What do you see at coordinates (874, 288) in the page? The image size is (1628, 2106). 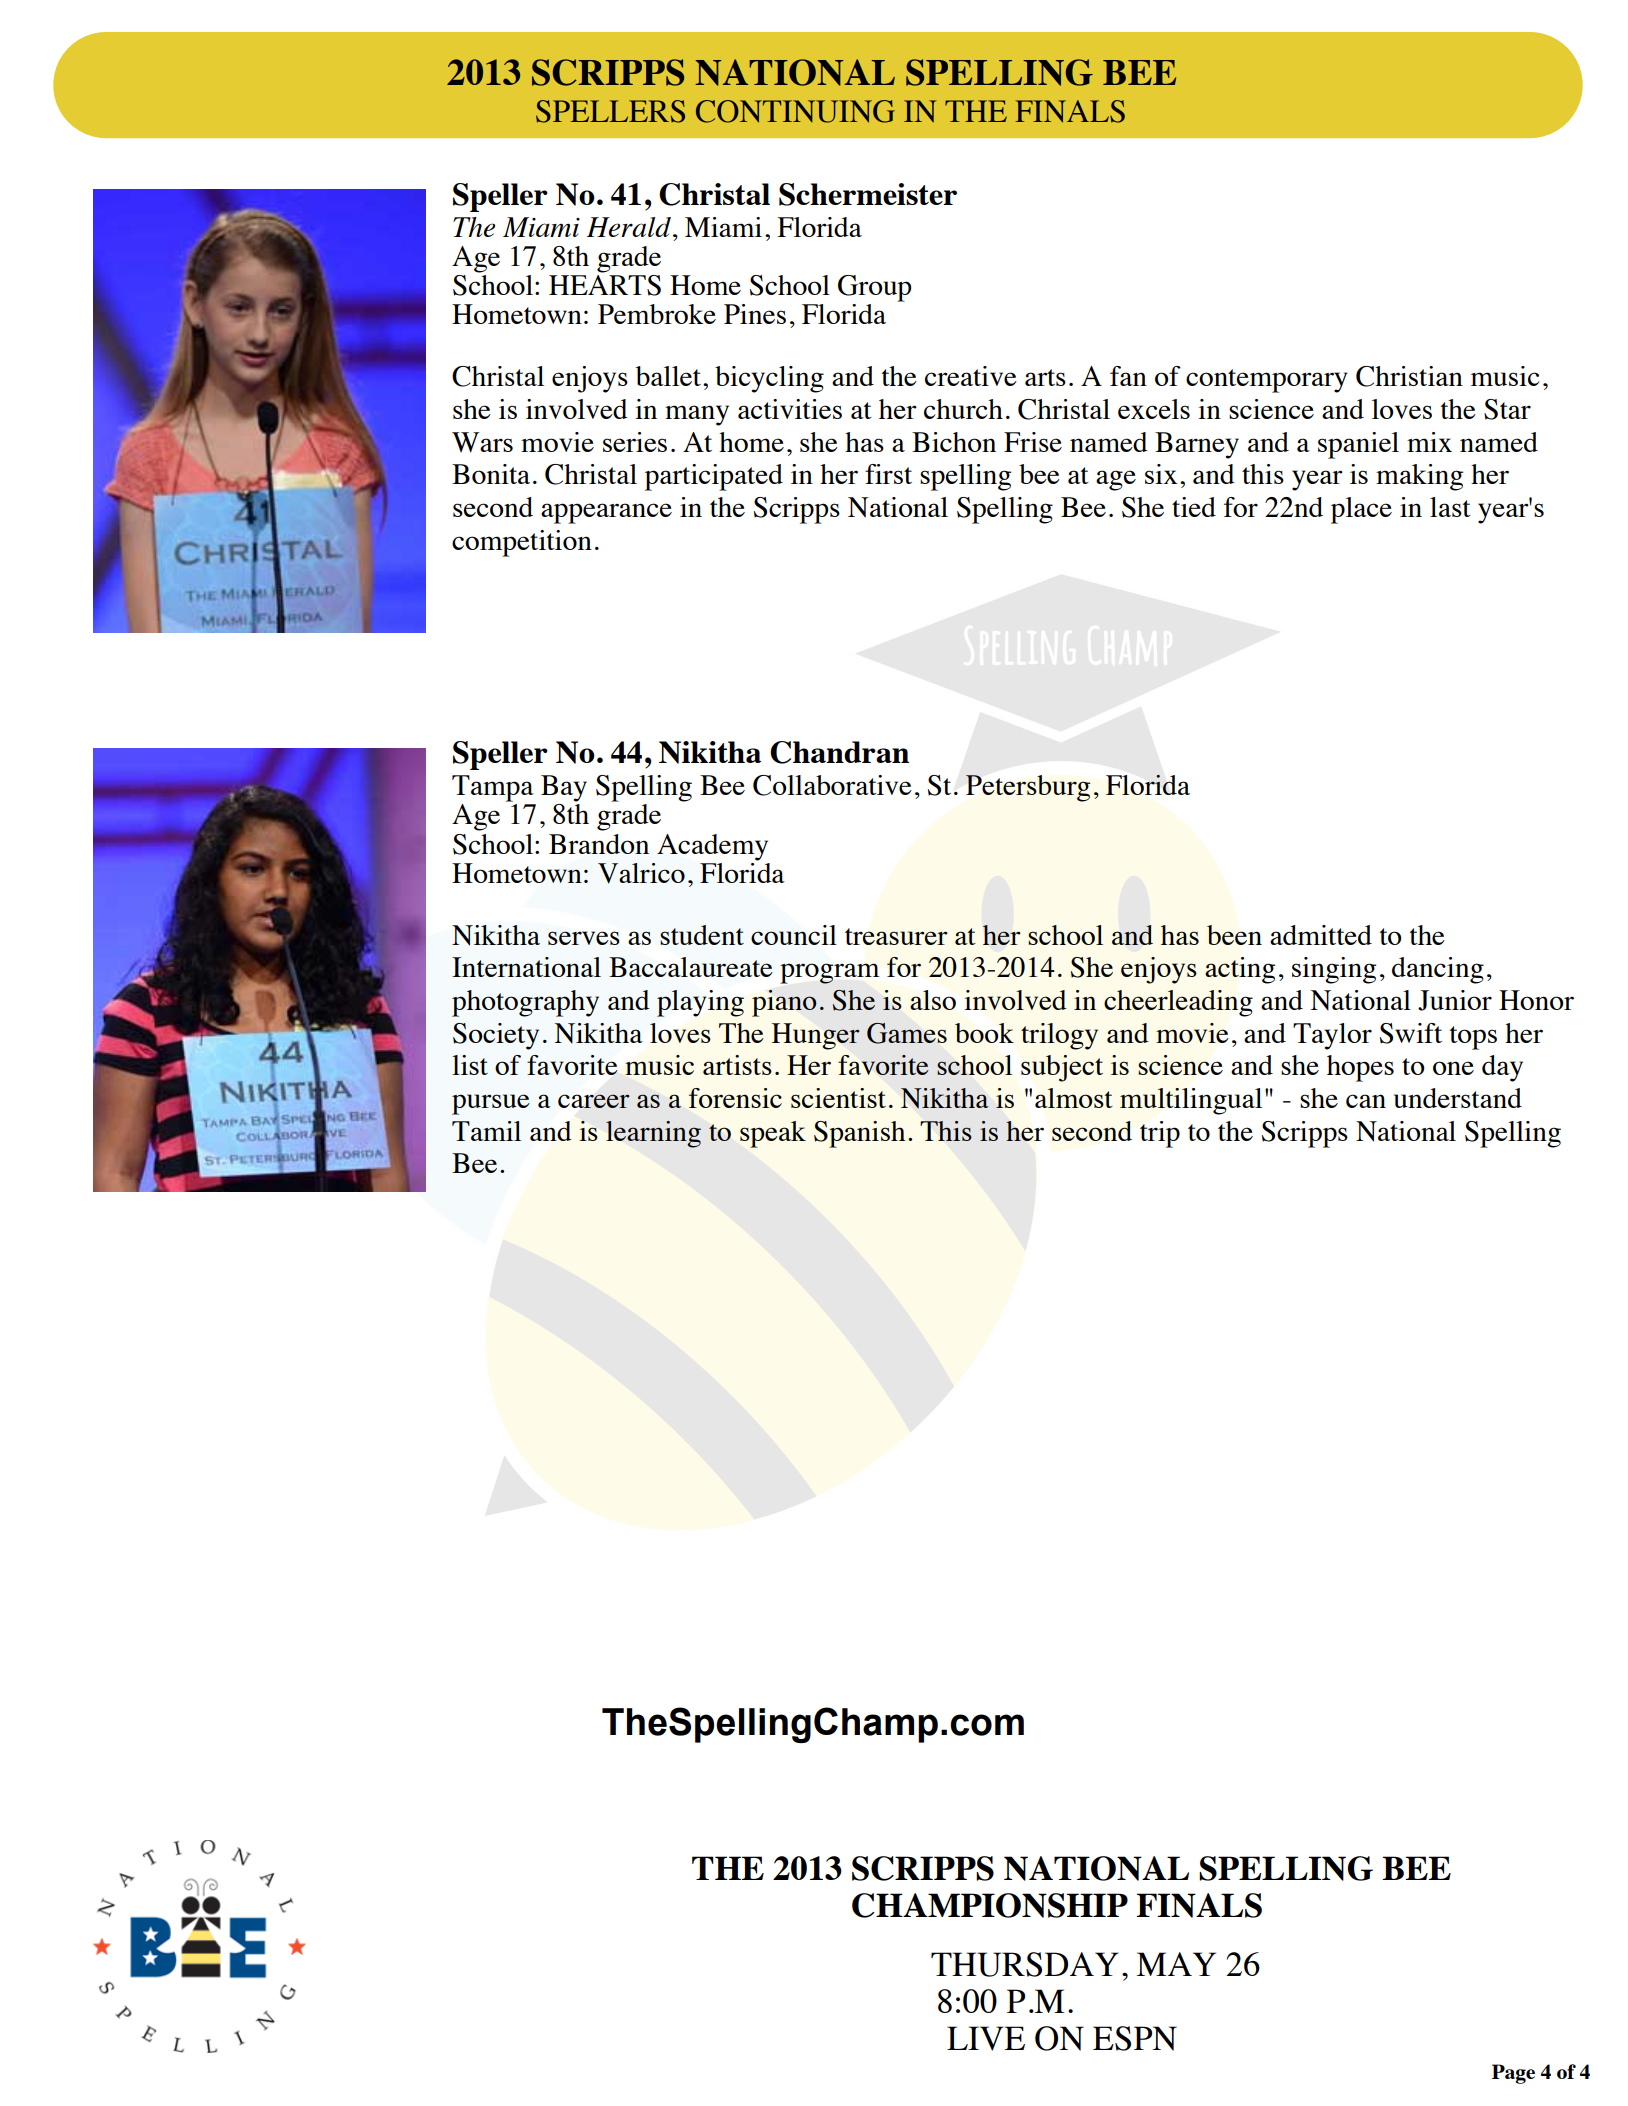 I see `Group` at bounding box center [874, 288].
